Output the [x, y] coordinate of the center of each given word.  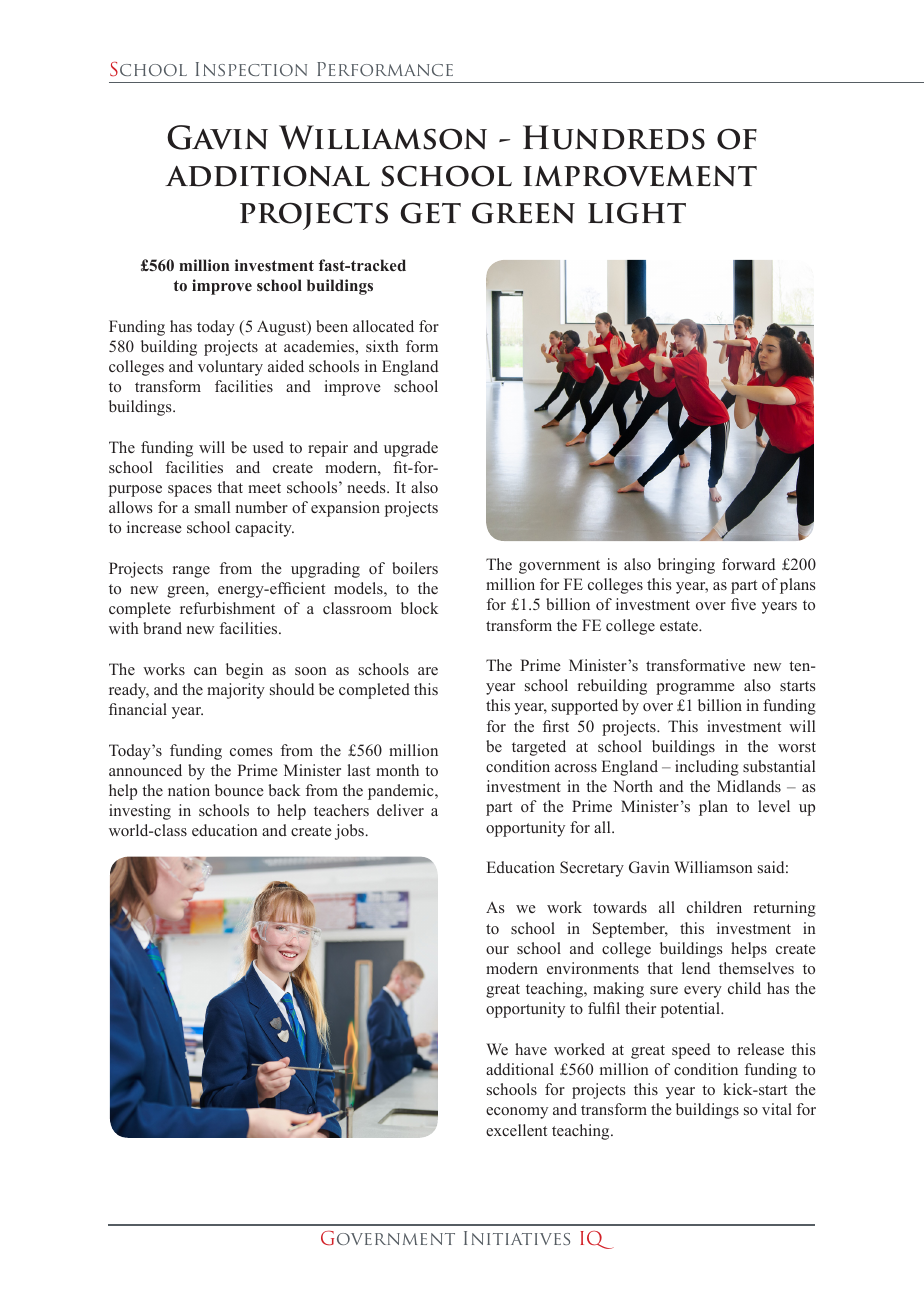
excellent [516, 1130]
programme [695, 689]
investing [140, 812]
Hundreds [614, 137]
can [205, 671]
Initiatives [517, 1238]
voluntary [230, 368]
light [637, 213]
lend [696, 968]
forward [748, 564]
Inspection [251, 69]
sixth [382, 346]
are [428, 671]
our [497, 950]
